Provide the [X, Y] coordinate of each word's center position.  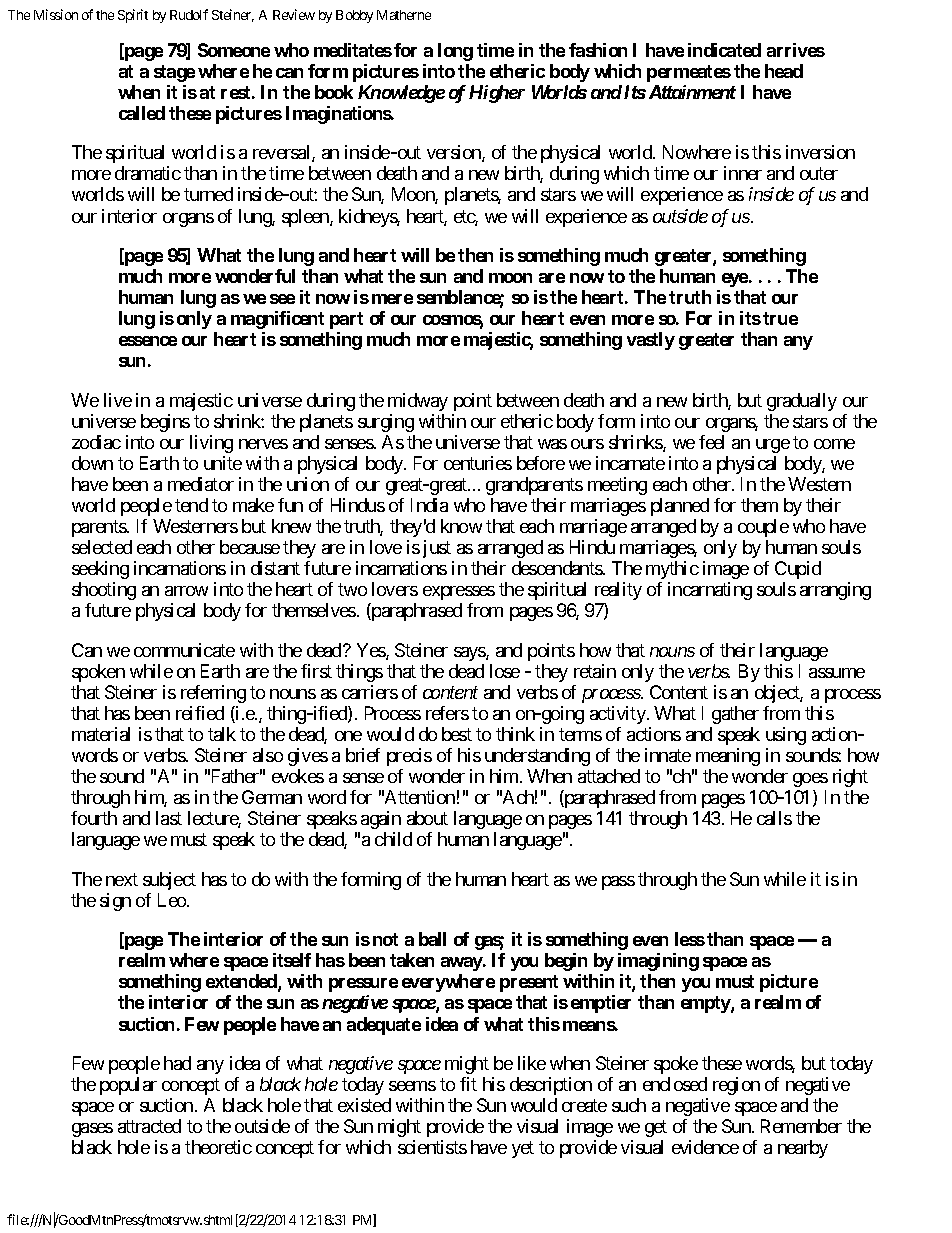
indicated [724, 50]
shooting [104, 591]
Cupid [798, 570]
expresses [459, 593]
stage [174, 73]
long [455, 52]
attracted [149, 1126]
